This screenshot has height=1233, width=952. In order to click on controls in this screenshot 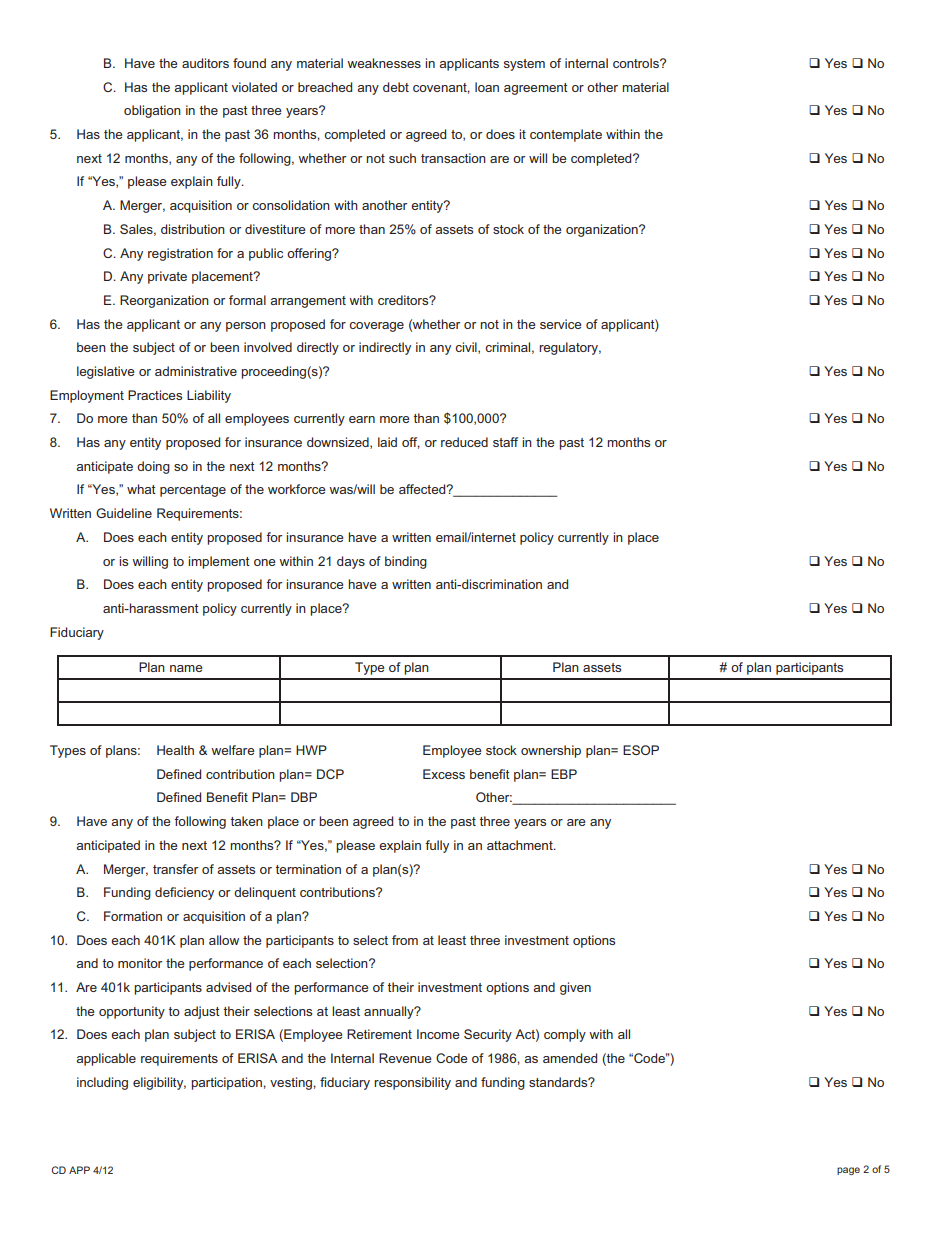, I will do `click(637, 63)`.
